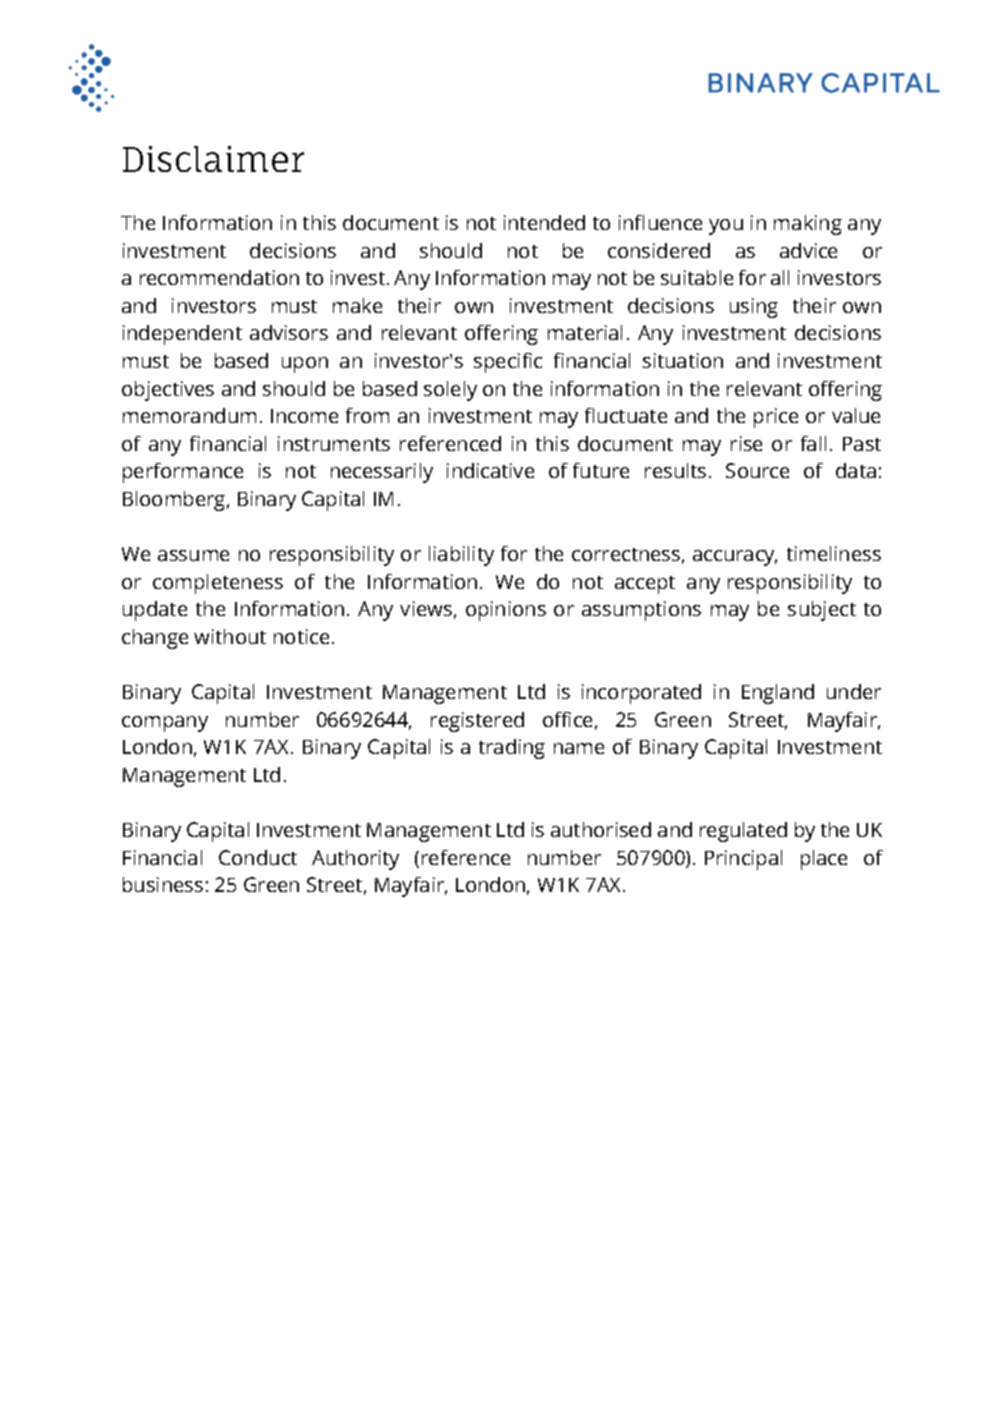 The height and width of the screenshot is (1421, 1004). Describe the element at coordinates (450, 391) in the screenshot. I see `solely` at that location.
